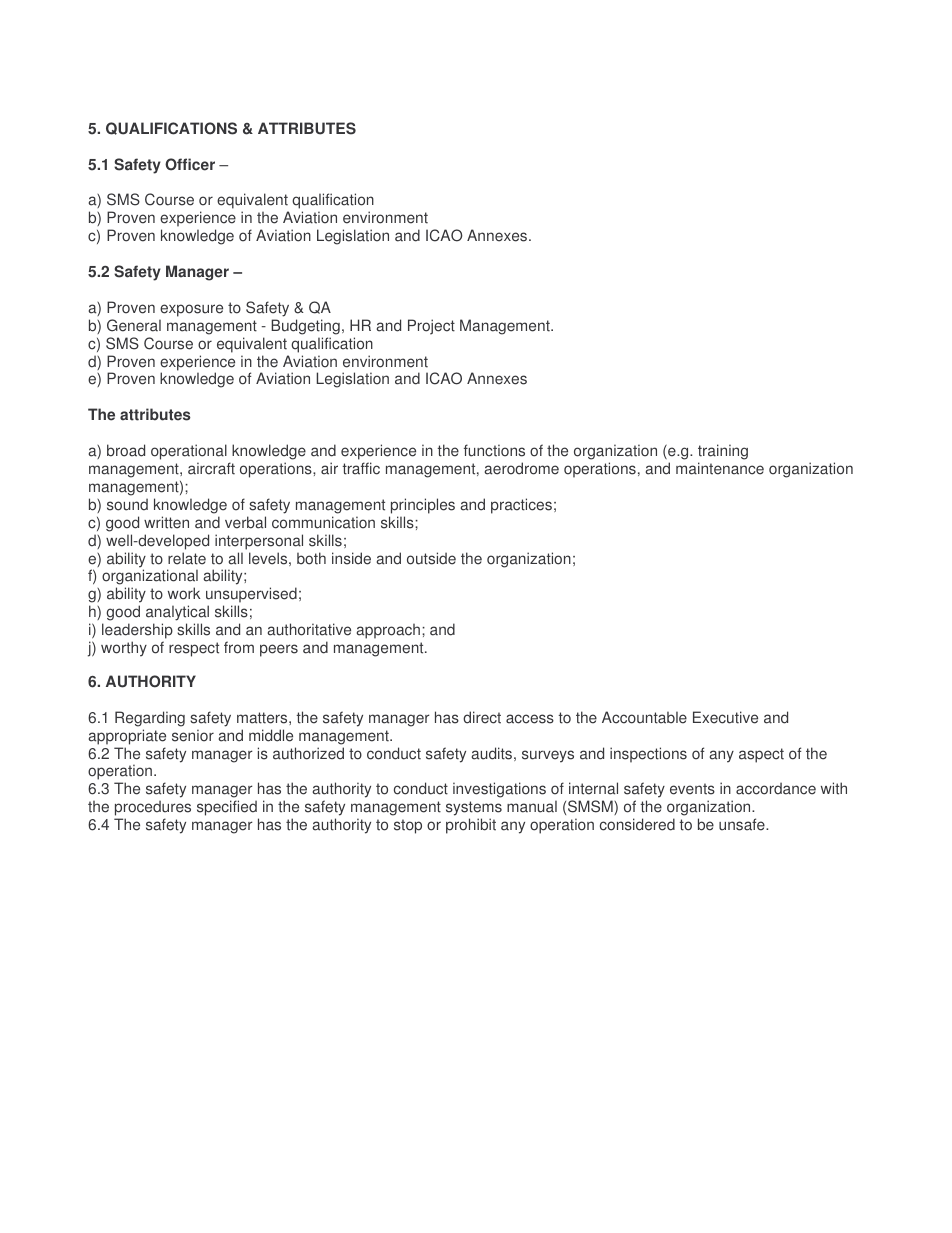  Describe the element at coordinates (494, 450) in the screenshot. I see `functions` at that location.
